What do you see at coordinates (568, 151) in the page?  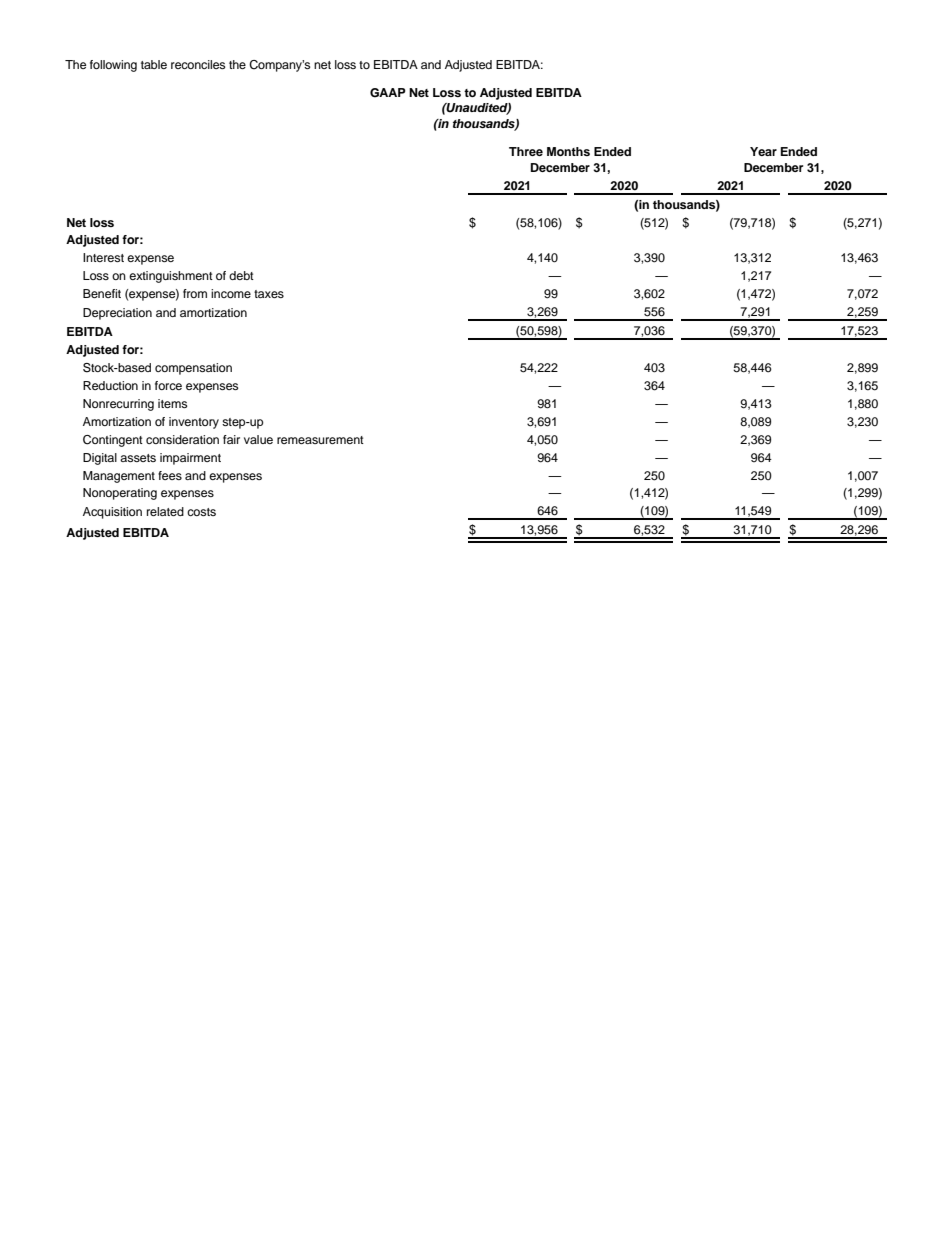 I see `Months` at bounding box center [568, 151].
